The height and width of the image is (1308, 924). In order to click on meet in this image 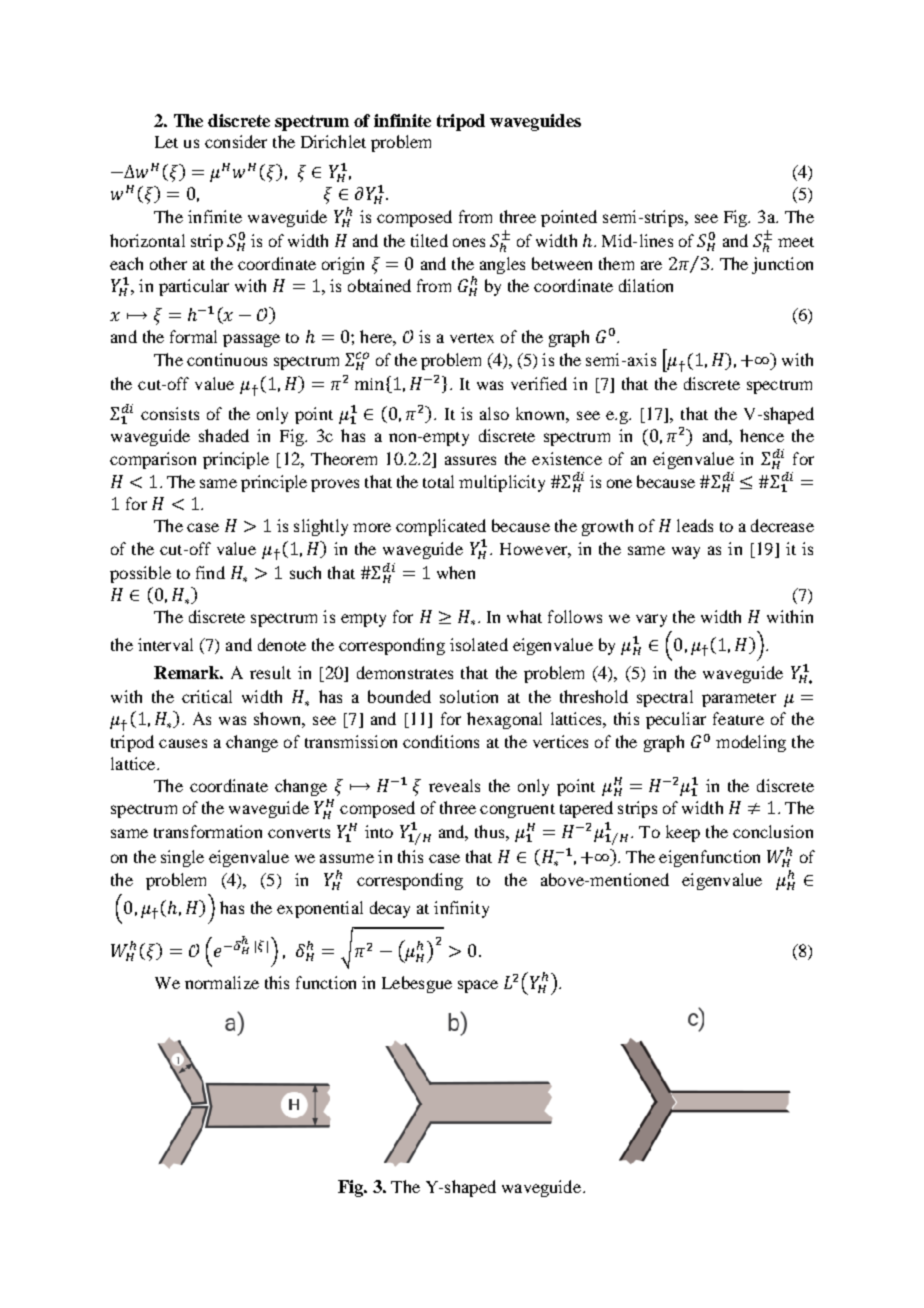, I will do `click(796, 242)`.
